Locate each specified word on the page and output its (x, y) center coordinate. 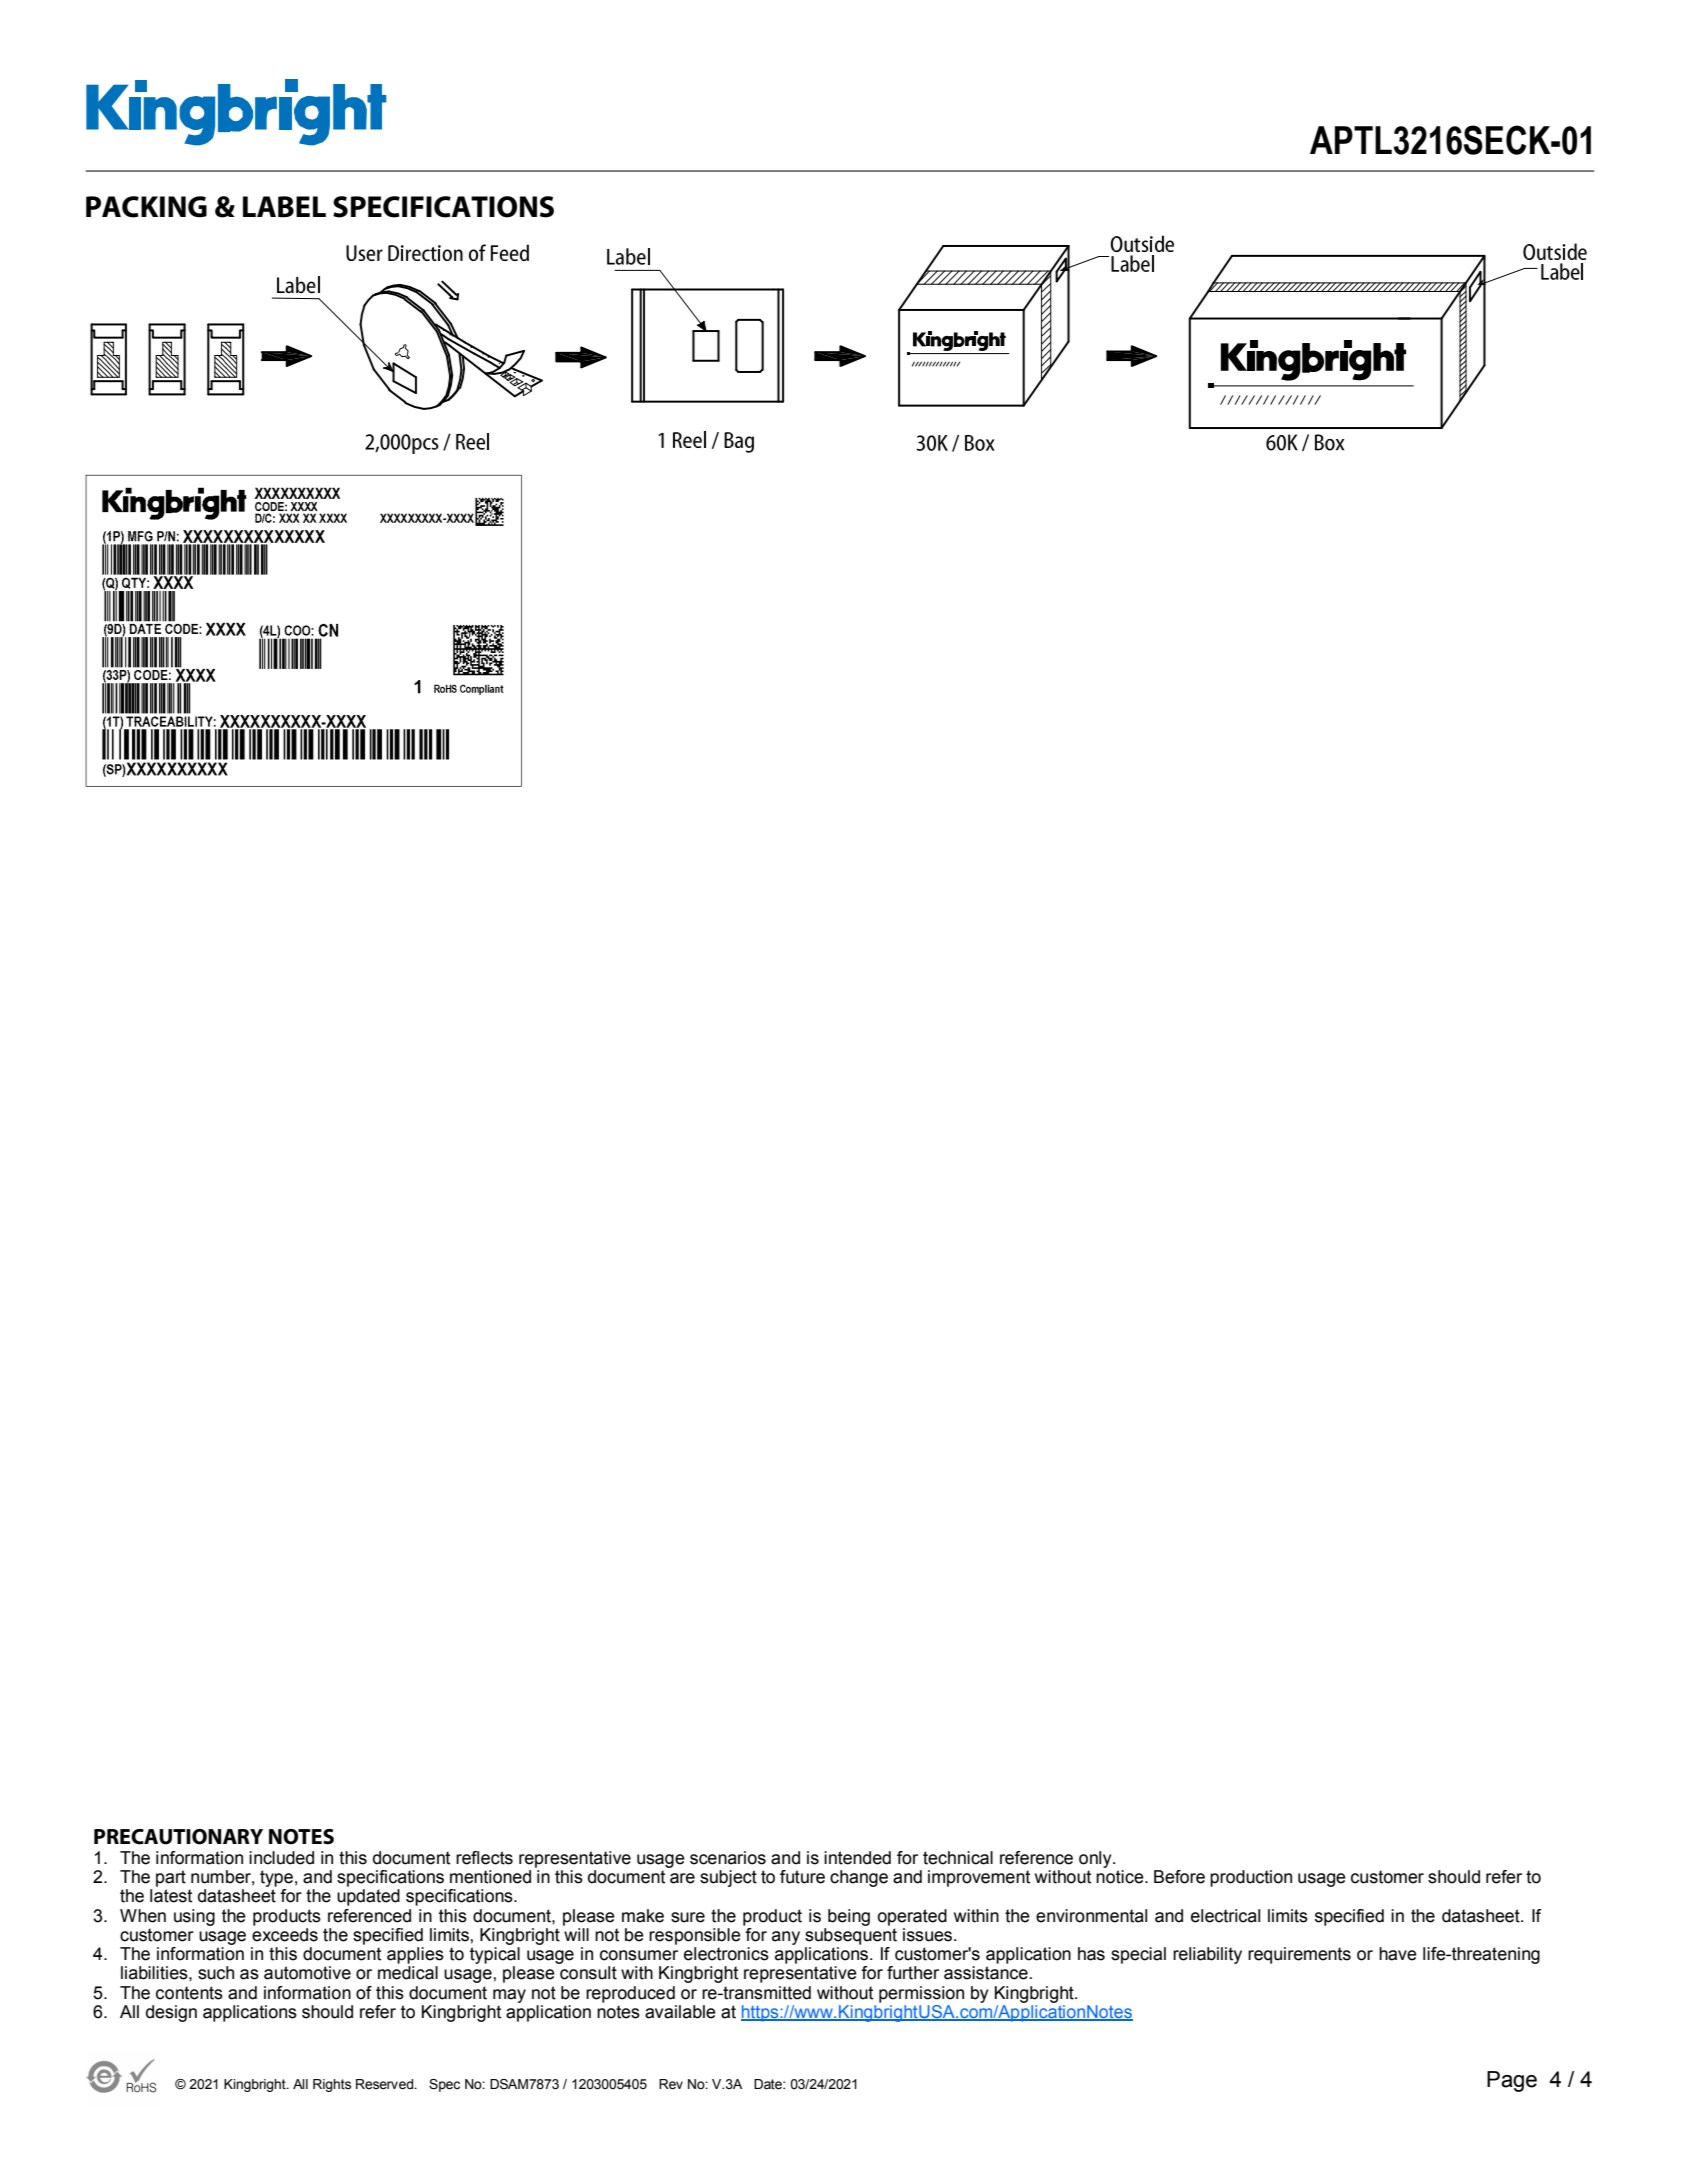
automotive (307, 1973)
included (281, 1858)
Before (1179, 1877)
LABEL (284, 207)
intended (857, 1858)
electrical (1225, 1916)
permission (921, 1994)
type (276, 1880)
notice (1121, 1877)
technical (958, 1858)
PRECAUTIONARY (178, 1837)
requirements (1299, 1955)
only (1096, 1859)
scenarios (728, 1858)
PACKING (146, 207)
